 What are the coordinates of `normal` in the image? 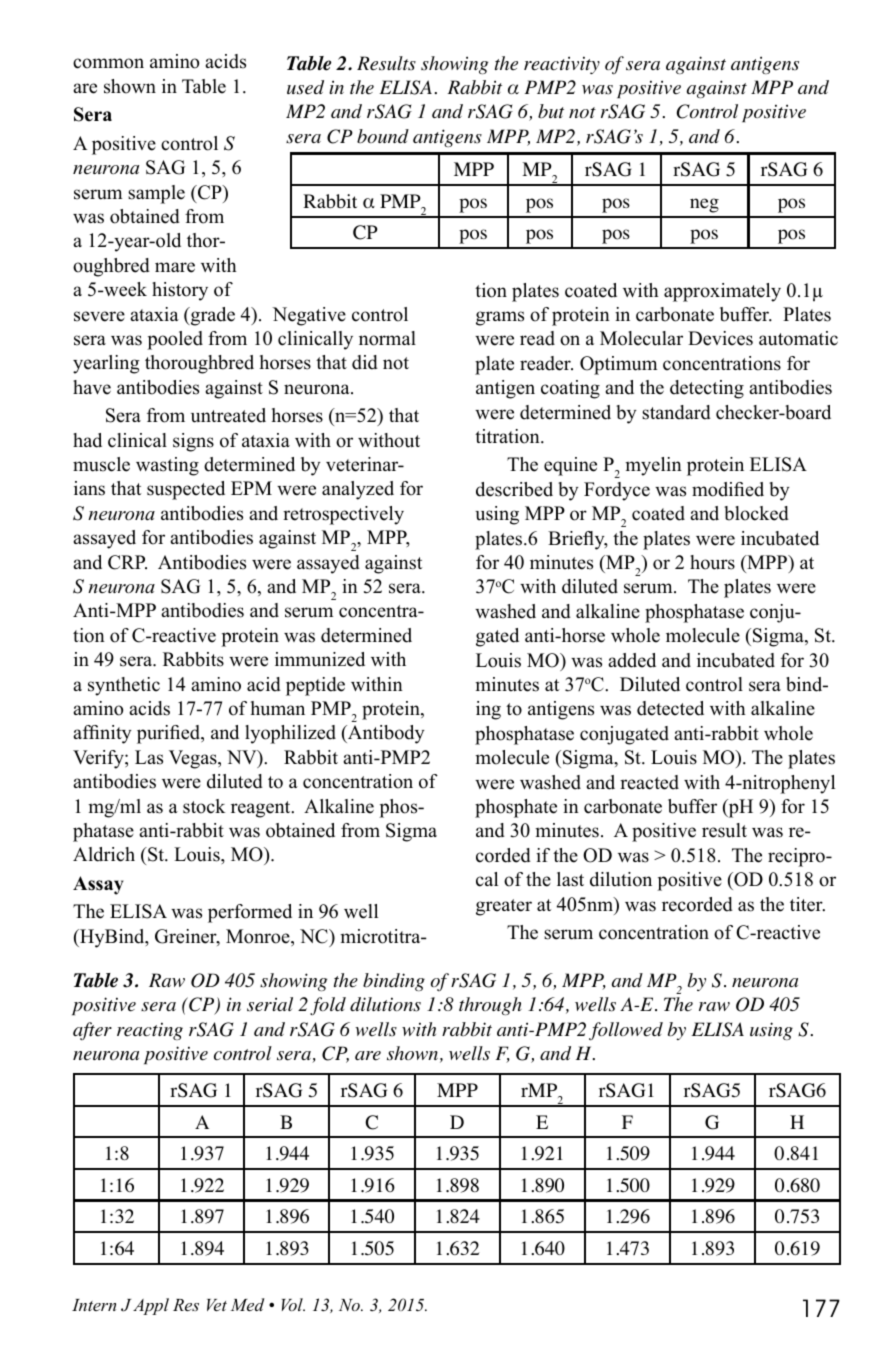 It's located at (387, 338).
